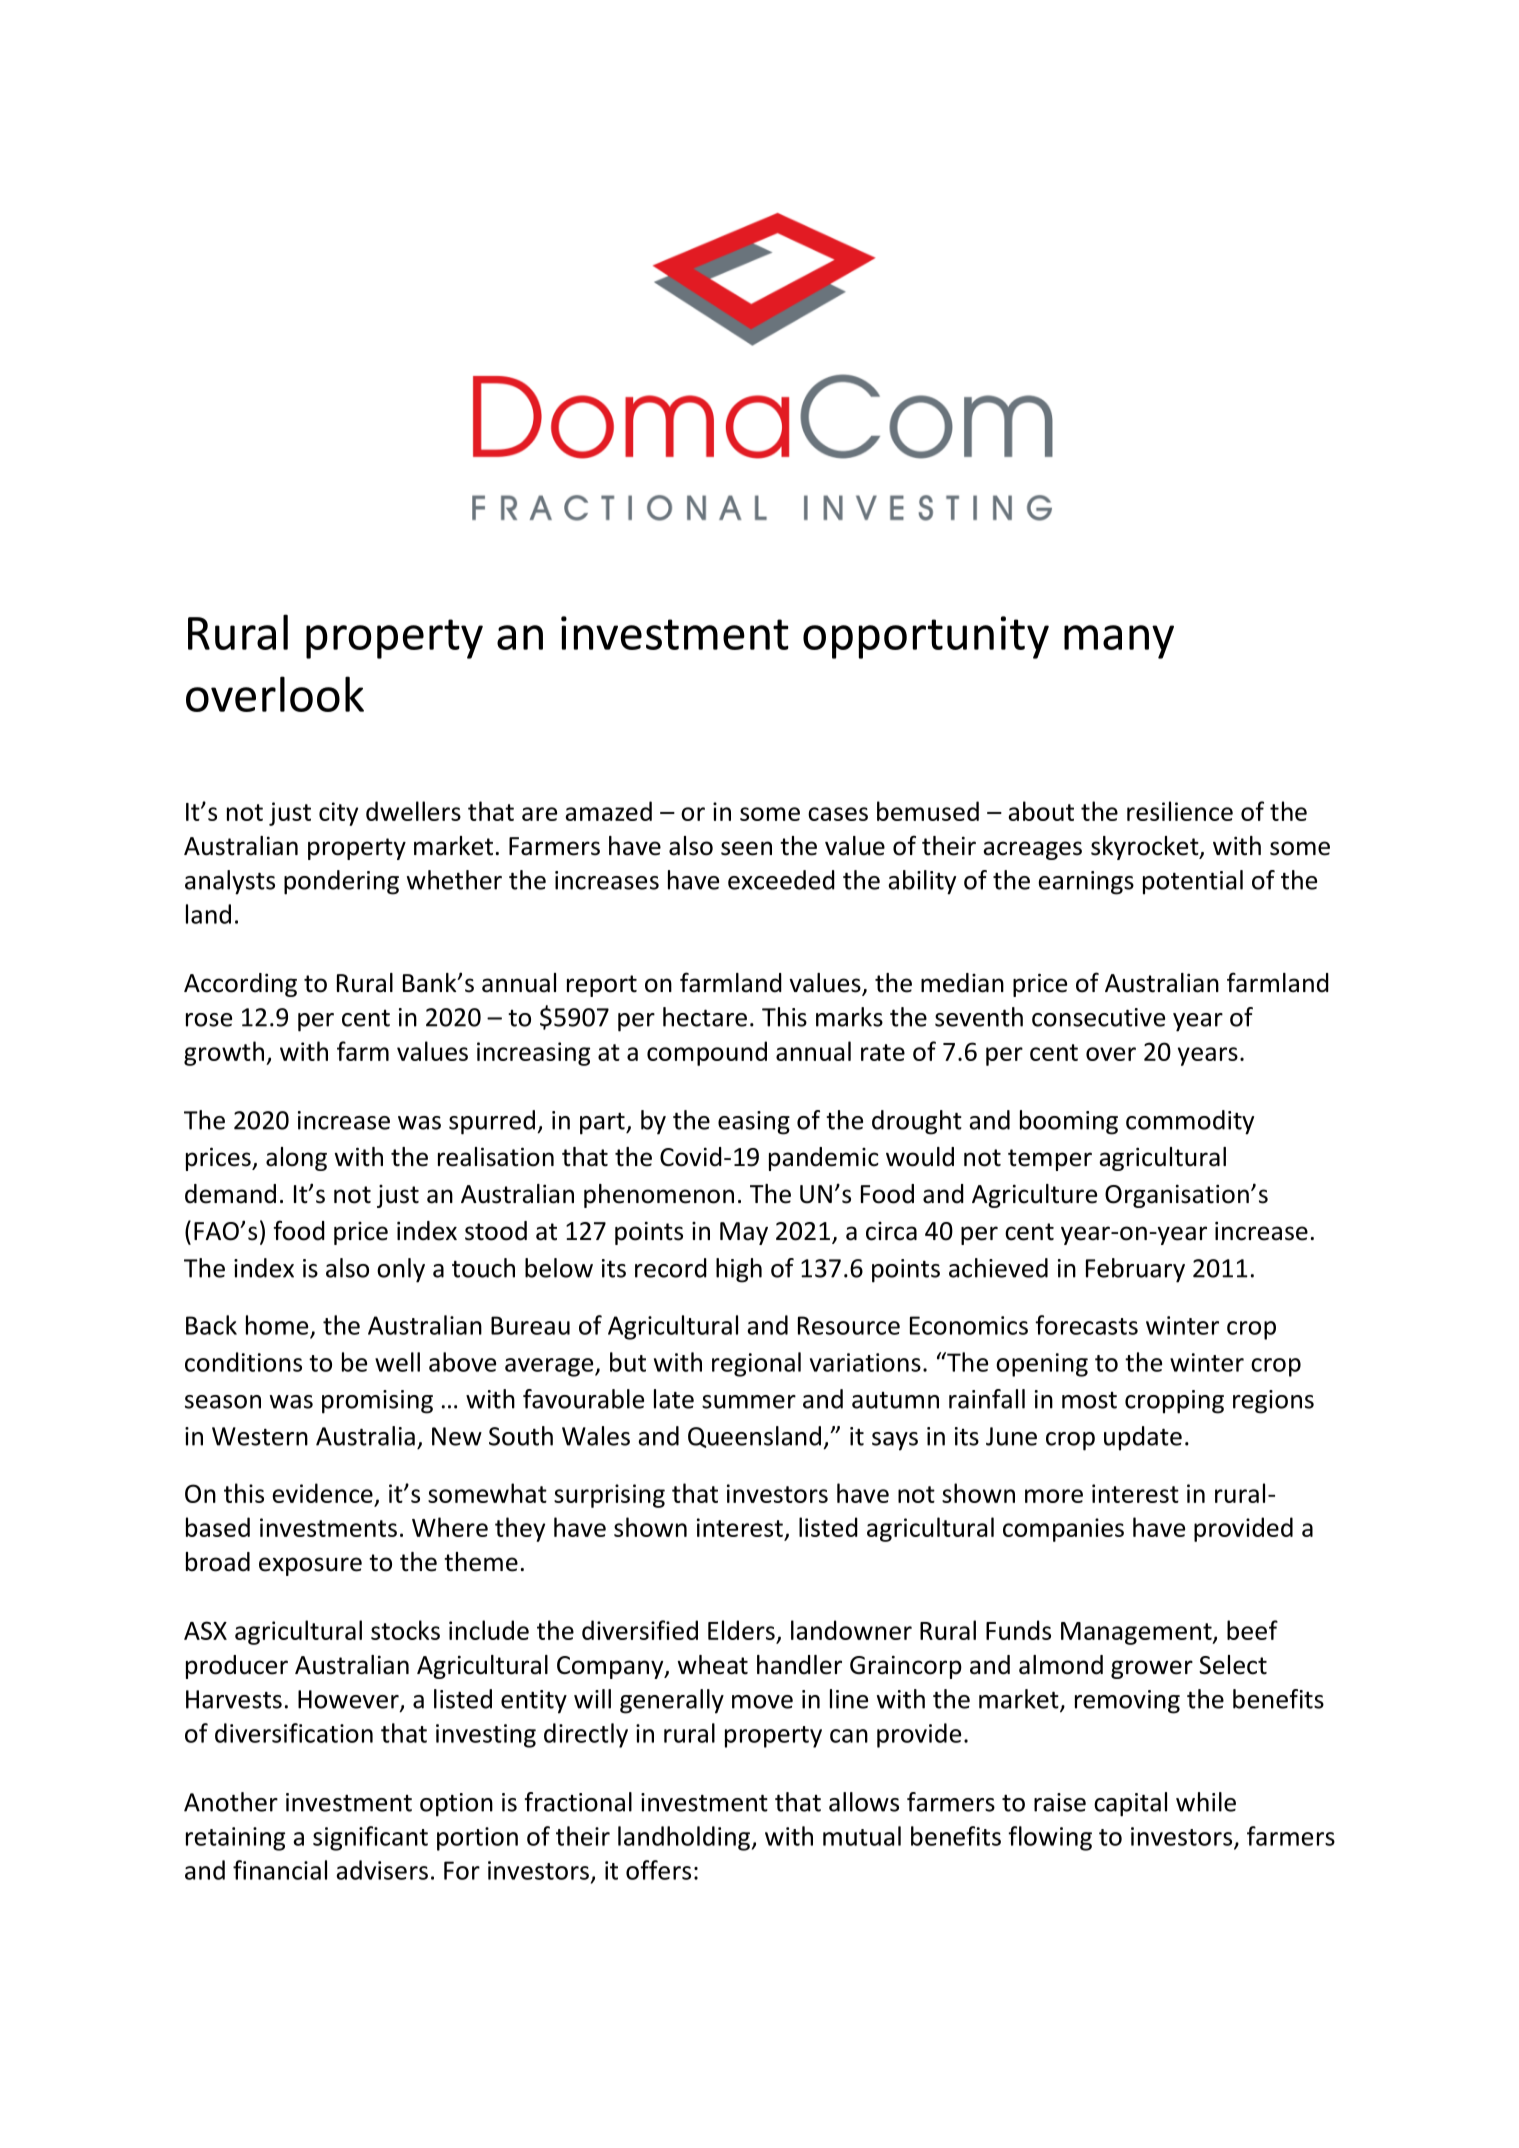 Image resolution: width=1519 pixels, height=2148 pixels. I want to click on high, so click(739, 1270).
